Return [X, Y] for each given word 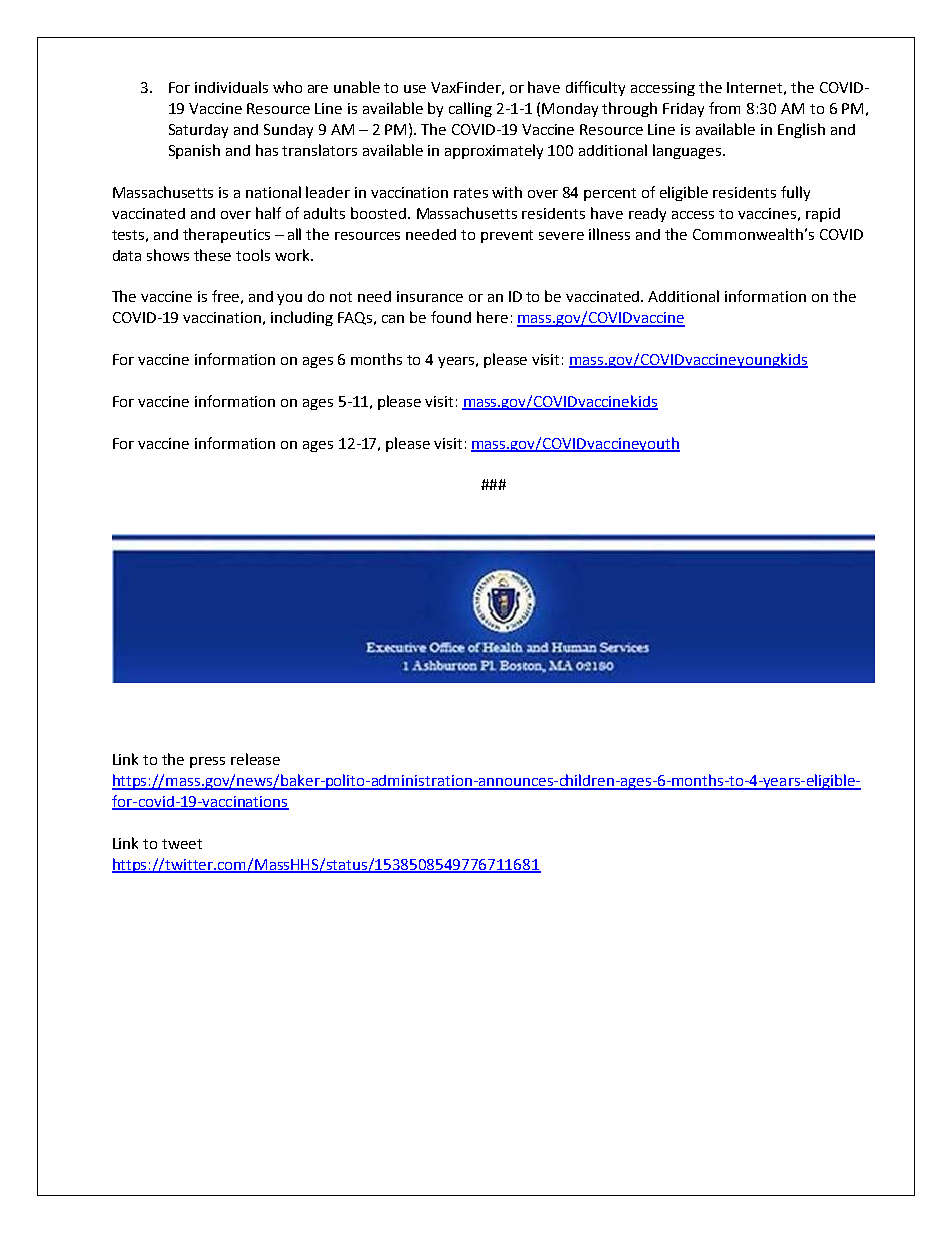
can [393, 319]
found [451, 317]
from [724, 108]
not [341, 297]
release [255, 759]
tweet [182, 844]
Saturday [198, 131]
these [212, 255]
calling [470, 109]
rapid [823, 215]
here [492, 317]
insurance [430, 296]
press [207, 762]
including [302, 318]
